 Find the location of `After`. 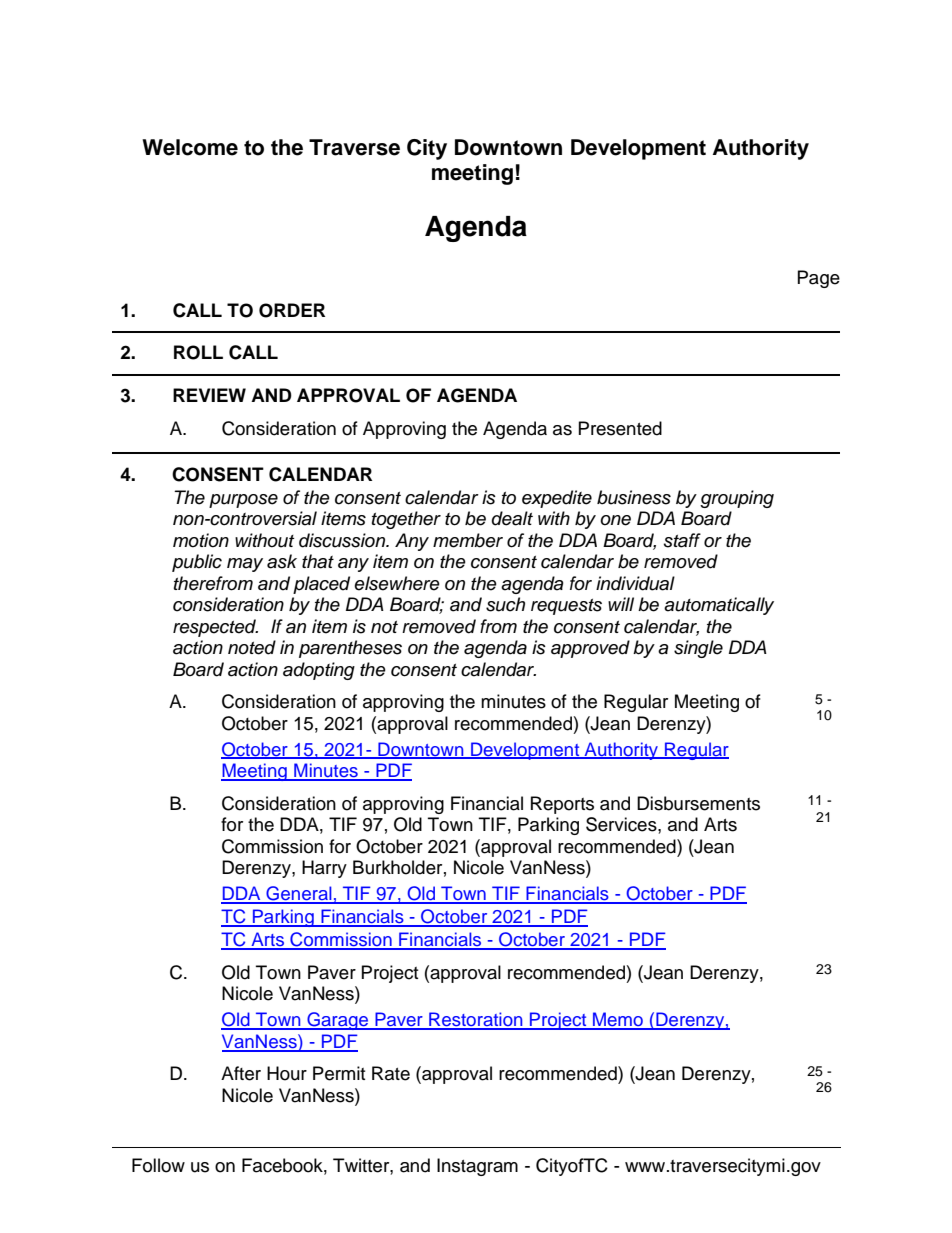

After is located at coordinates (241, 1073).
